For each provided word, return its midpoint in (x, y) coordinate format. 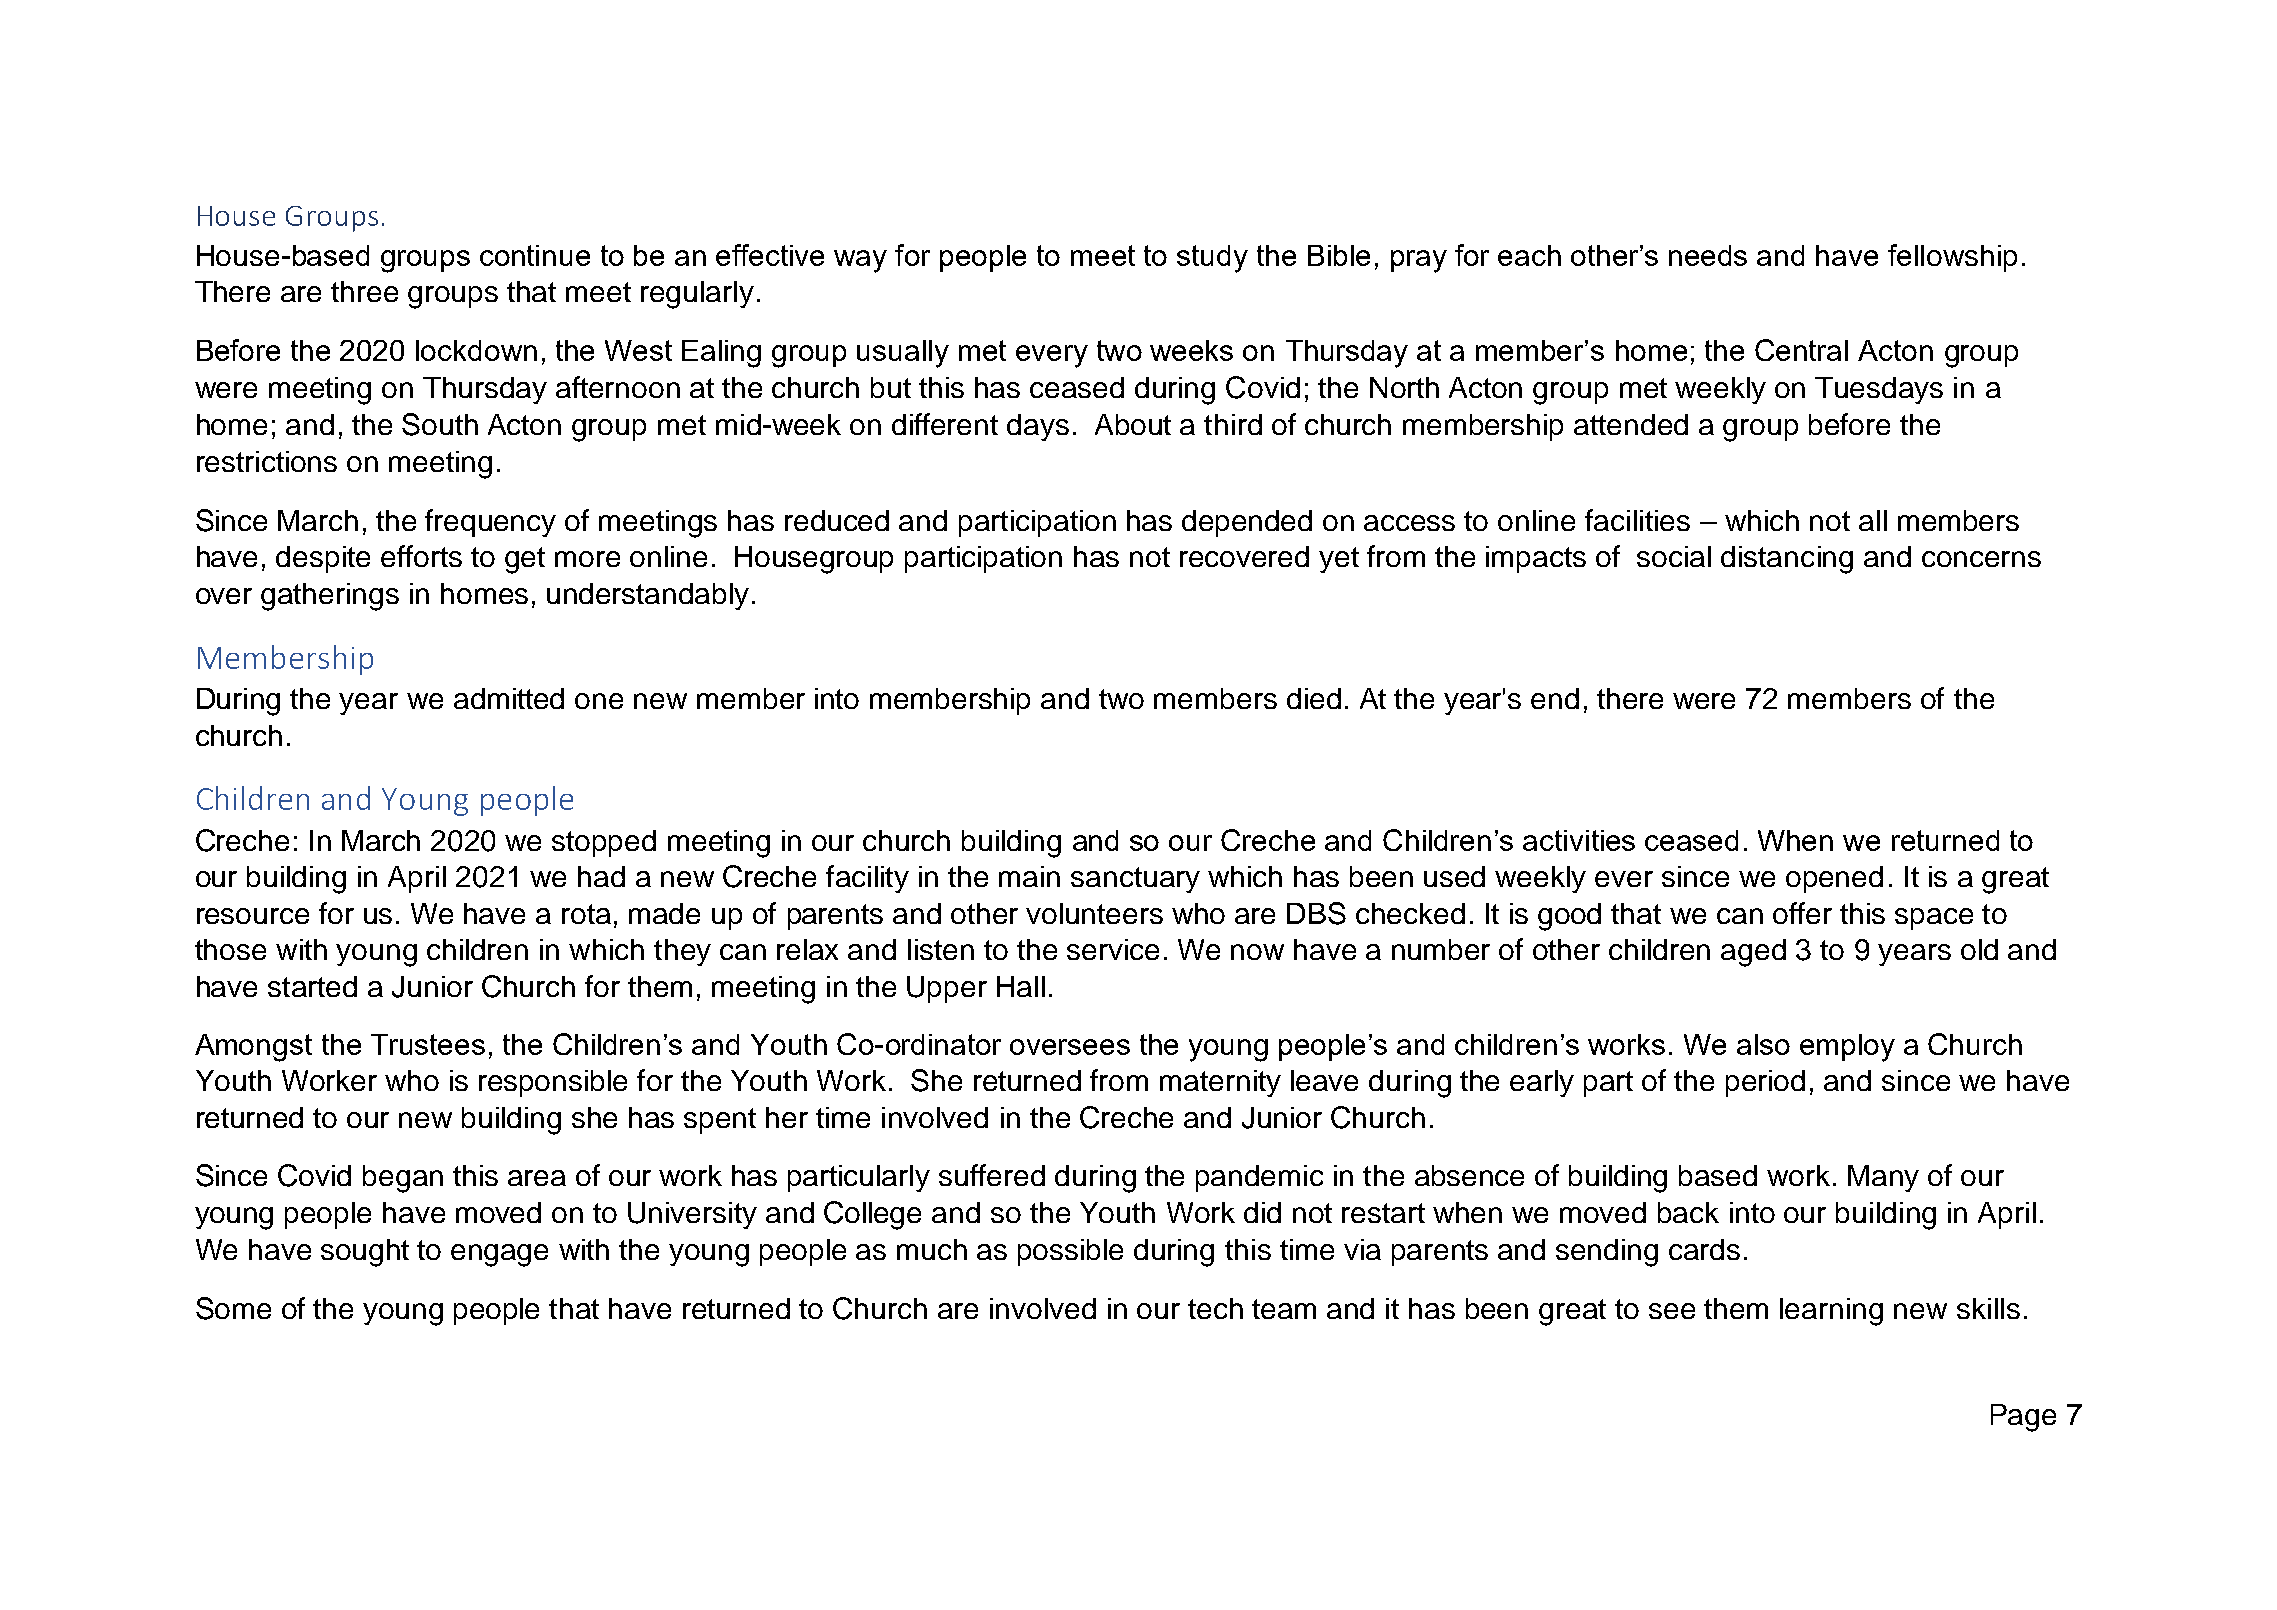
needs (1708, 255)
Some (233, 1308)
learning (1831, 1312)
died (1314, 698)
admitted (509, 698)
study (1212, 259)
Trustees (428, 1044)
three (364, 291)
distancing (1787, 560)
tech (1215, 1308)
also (1763, 1044)
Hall (1021, 986)
